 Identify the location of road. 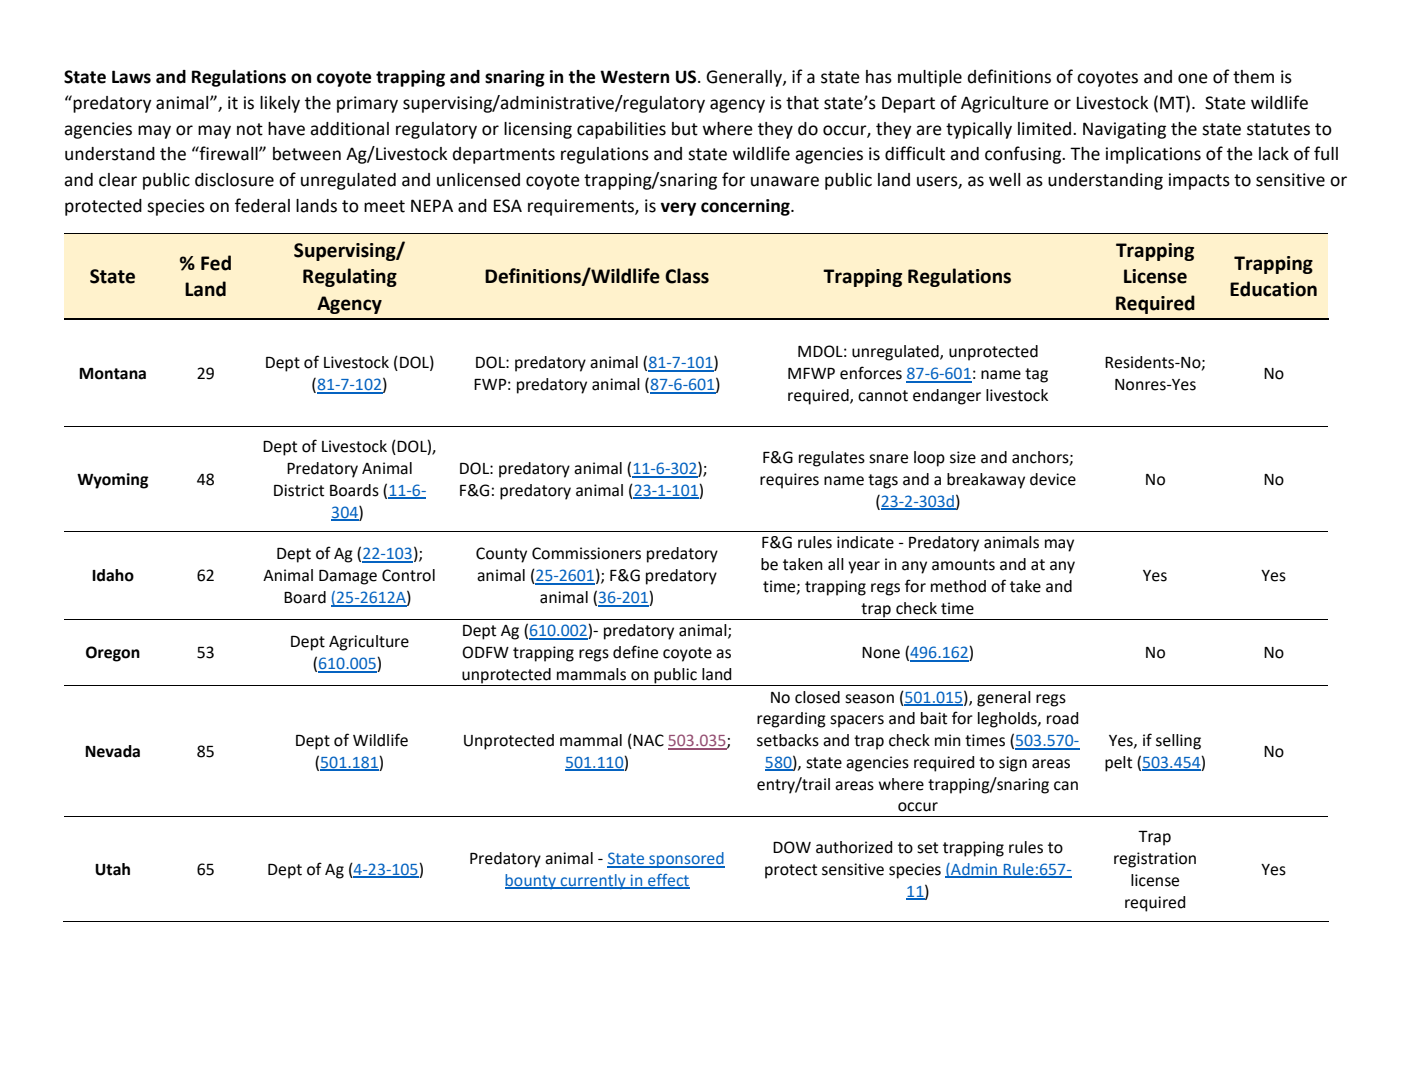
(1062, 718).
